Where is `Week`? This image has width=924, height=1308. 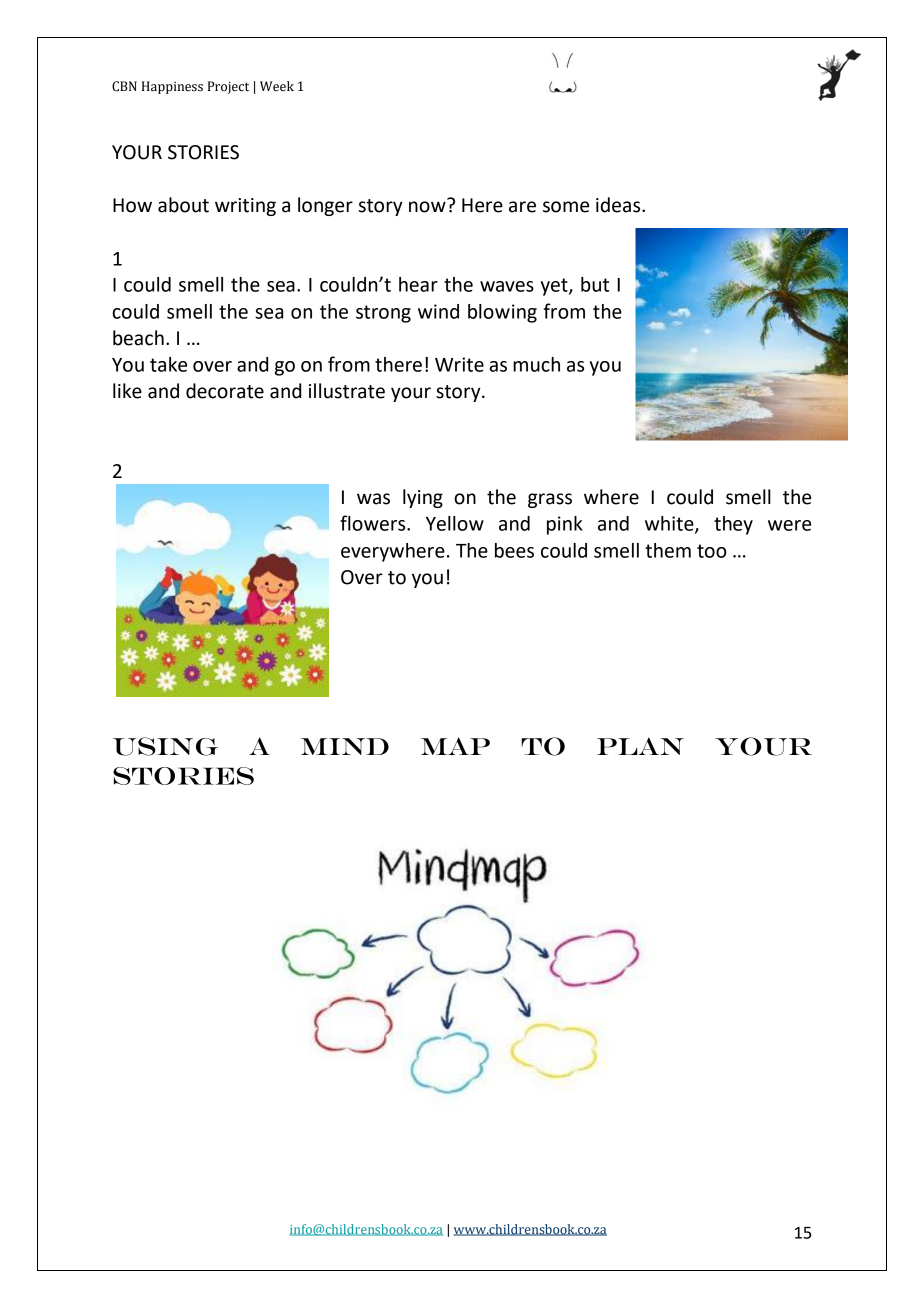 Week is located at coordinates (277, 86).
